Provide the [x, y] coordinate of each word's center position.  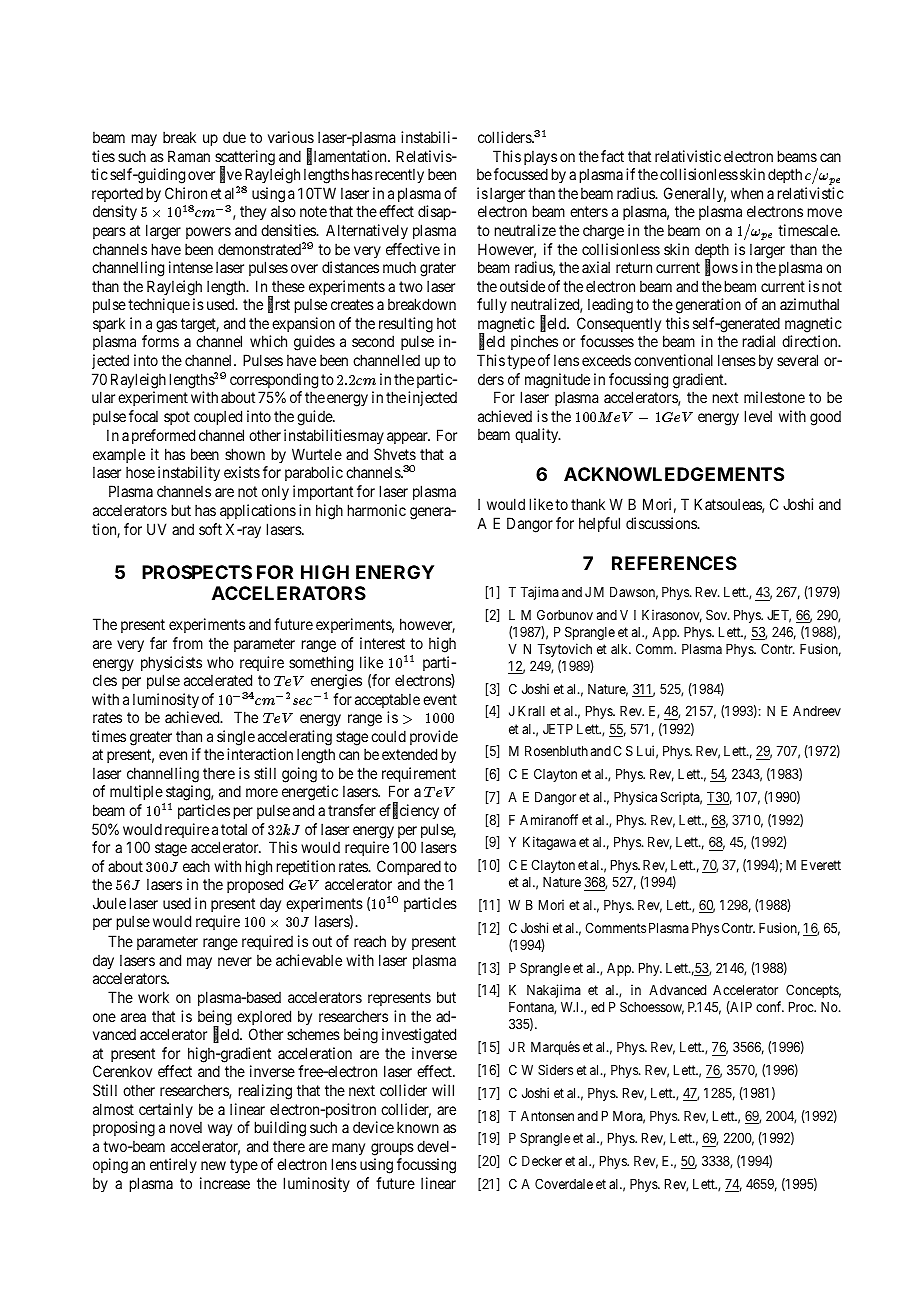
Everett [821, 865]
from [188, 643]
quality [538, 435]
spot [177, 418]
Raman [189, 156]
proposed [255, 885]
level [758, 416]
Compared [409, 867]
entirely [173, 1165]
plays [540, 157]
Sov [718, 614]
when [747, 193]
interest [382, 643]
